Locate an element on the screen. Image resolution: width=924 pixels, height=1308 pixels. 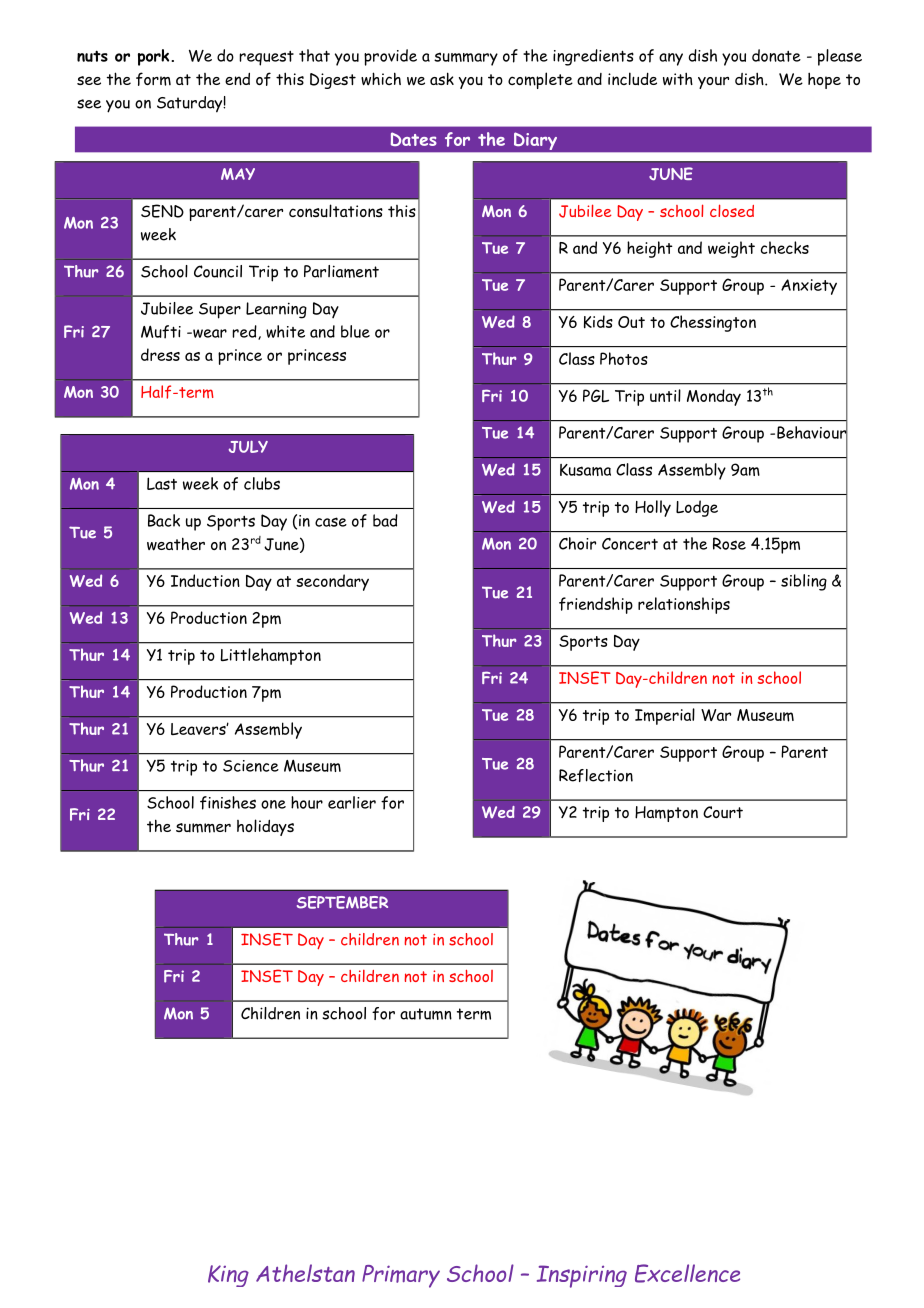
summer is located at coordinates (203, 828).
